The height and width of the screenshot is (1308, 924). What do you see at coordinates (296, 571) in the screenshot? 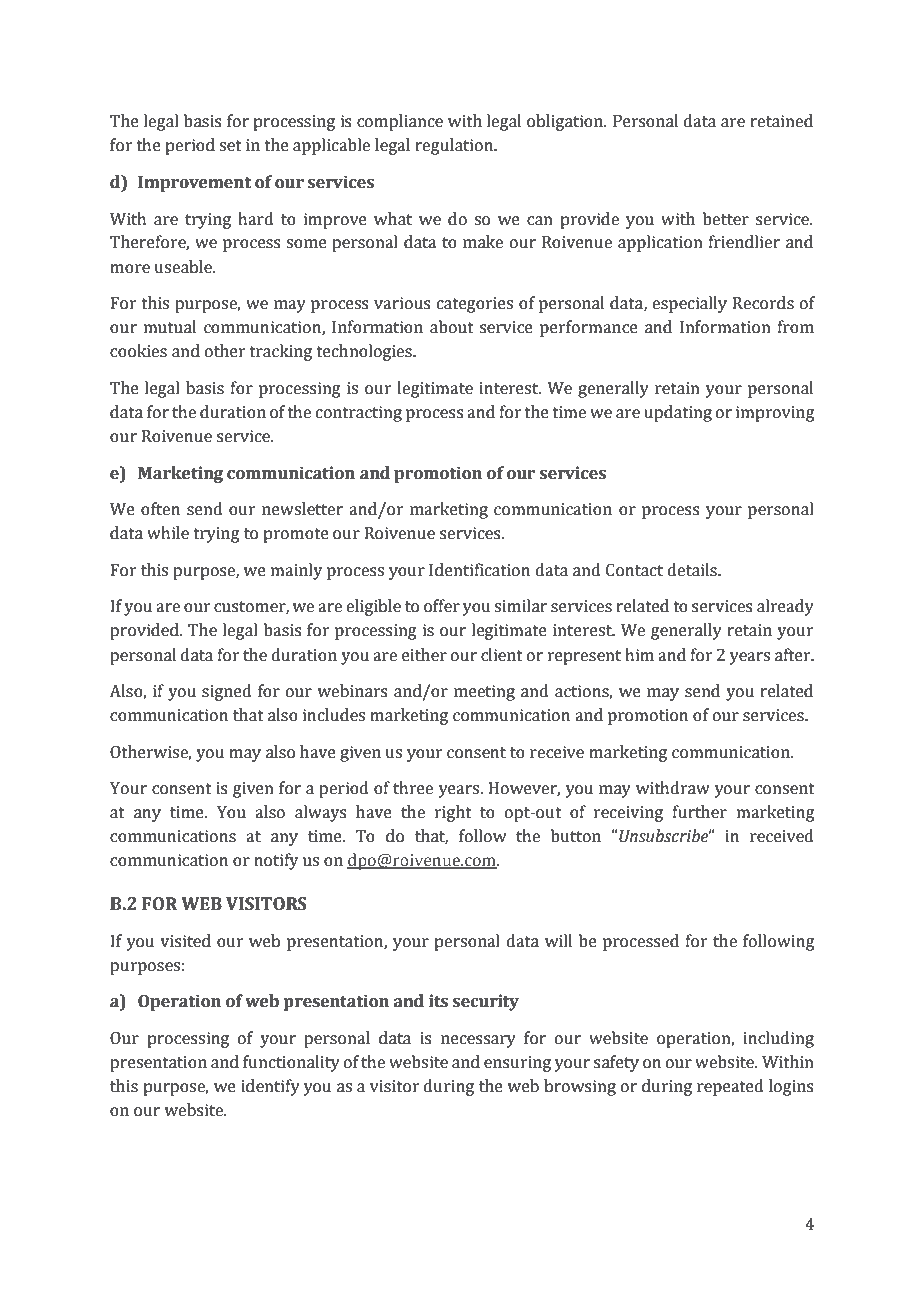
I see `mainly` at bounding box center [296, 571].
